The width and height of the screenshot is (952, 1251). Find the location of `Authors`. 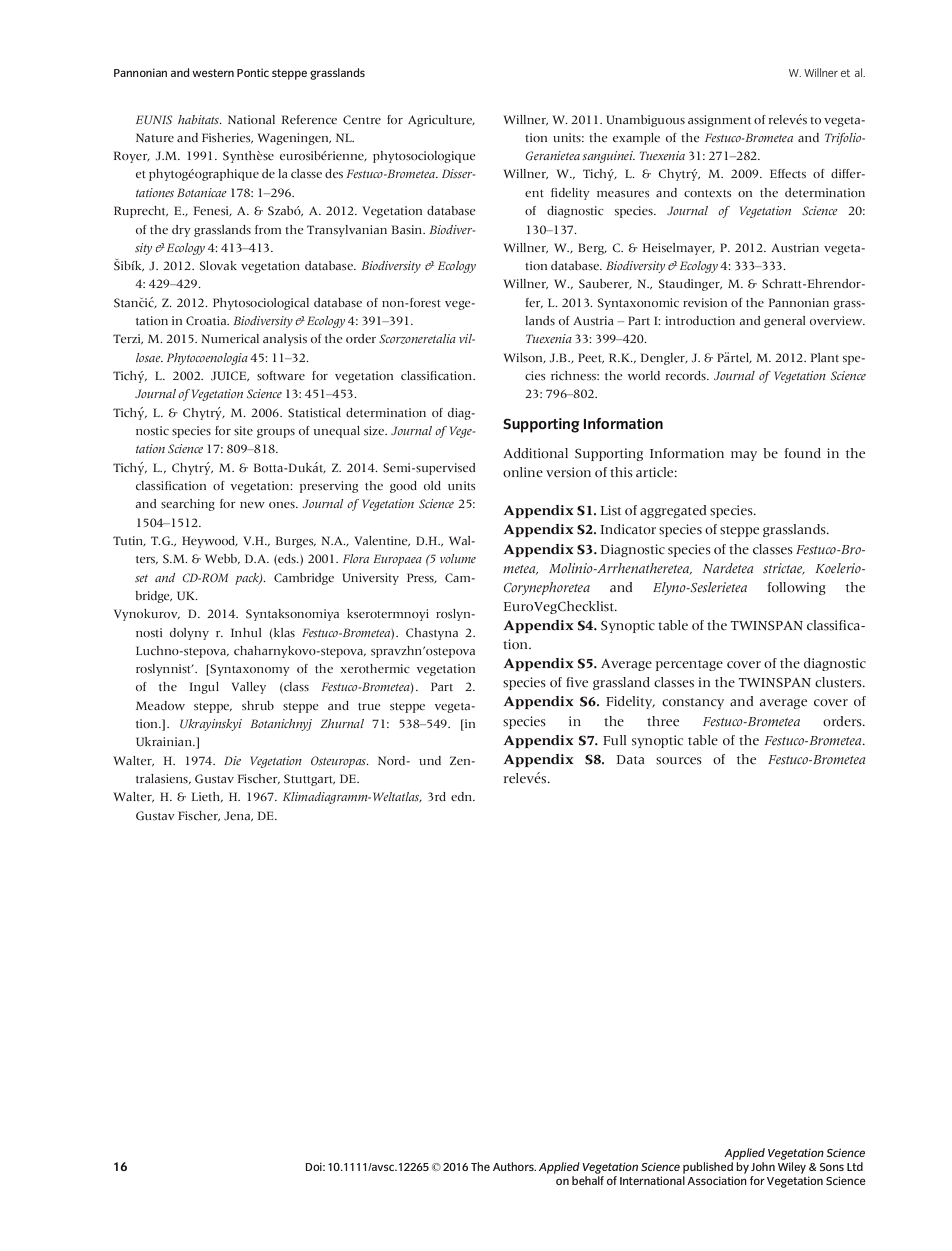

Authors is located at coordinates (514, 1166).
